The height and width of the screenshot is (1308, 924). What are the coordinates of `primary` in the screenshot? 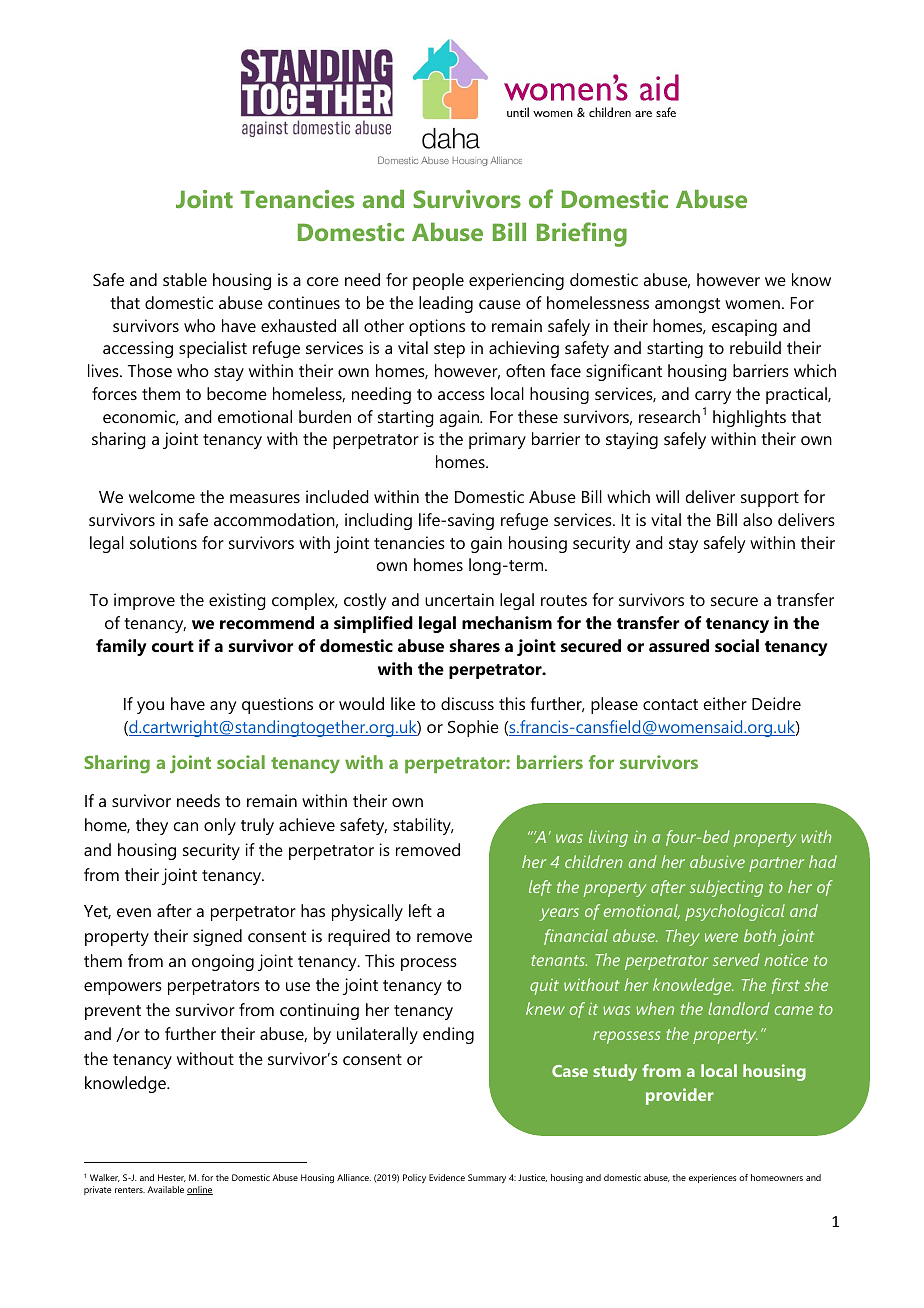 It's located at (497, 440).
